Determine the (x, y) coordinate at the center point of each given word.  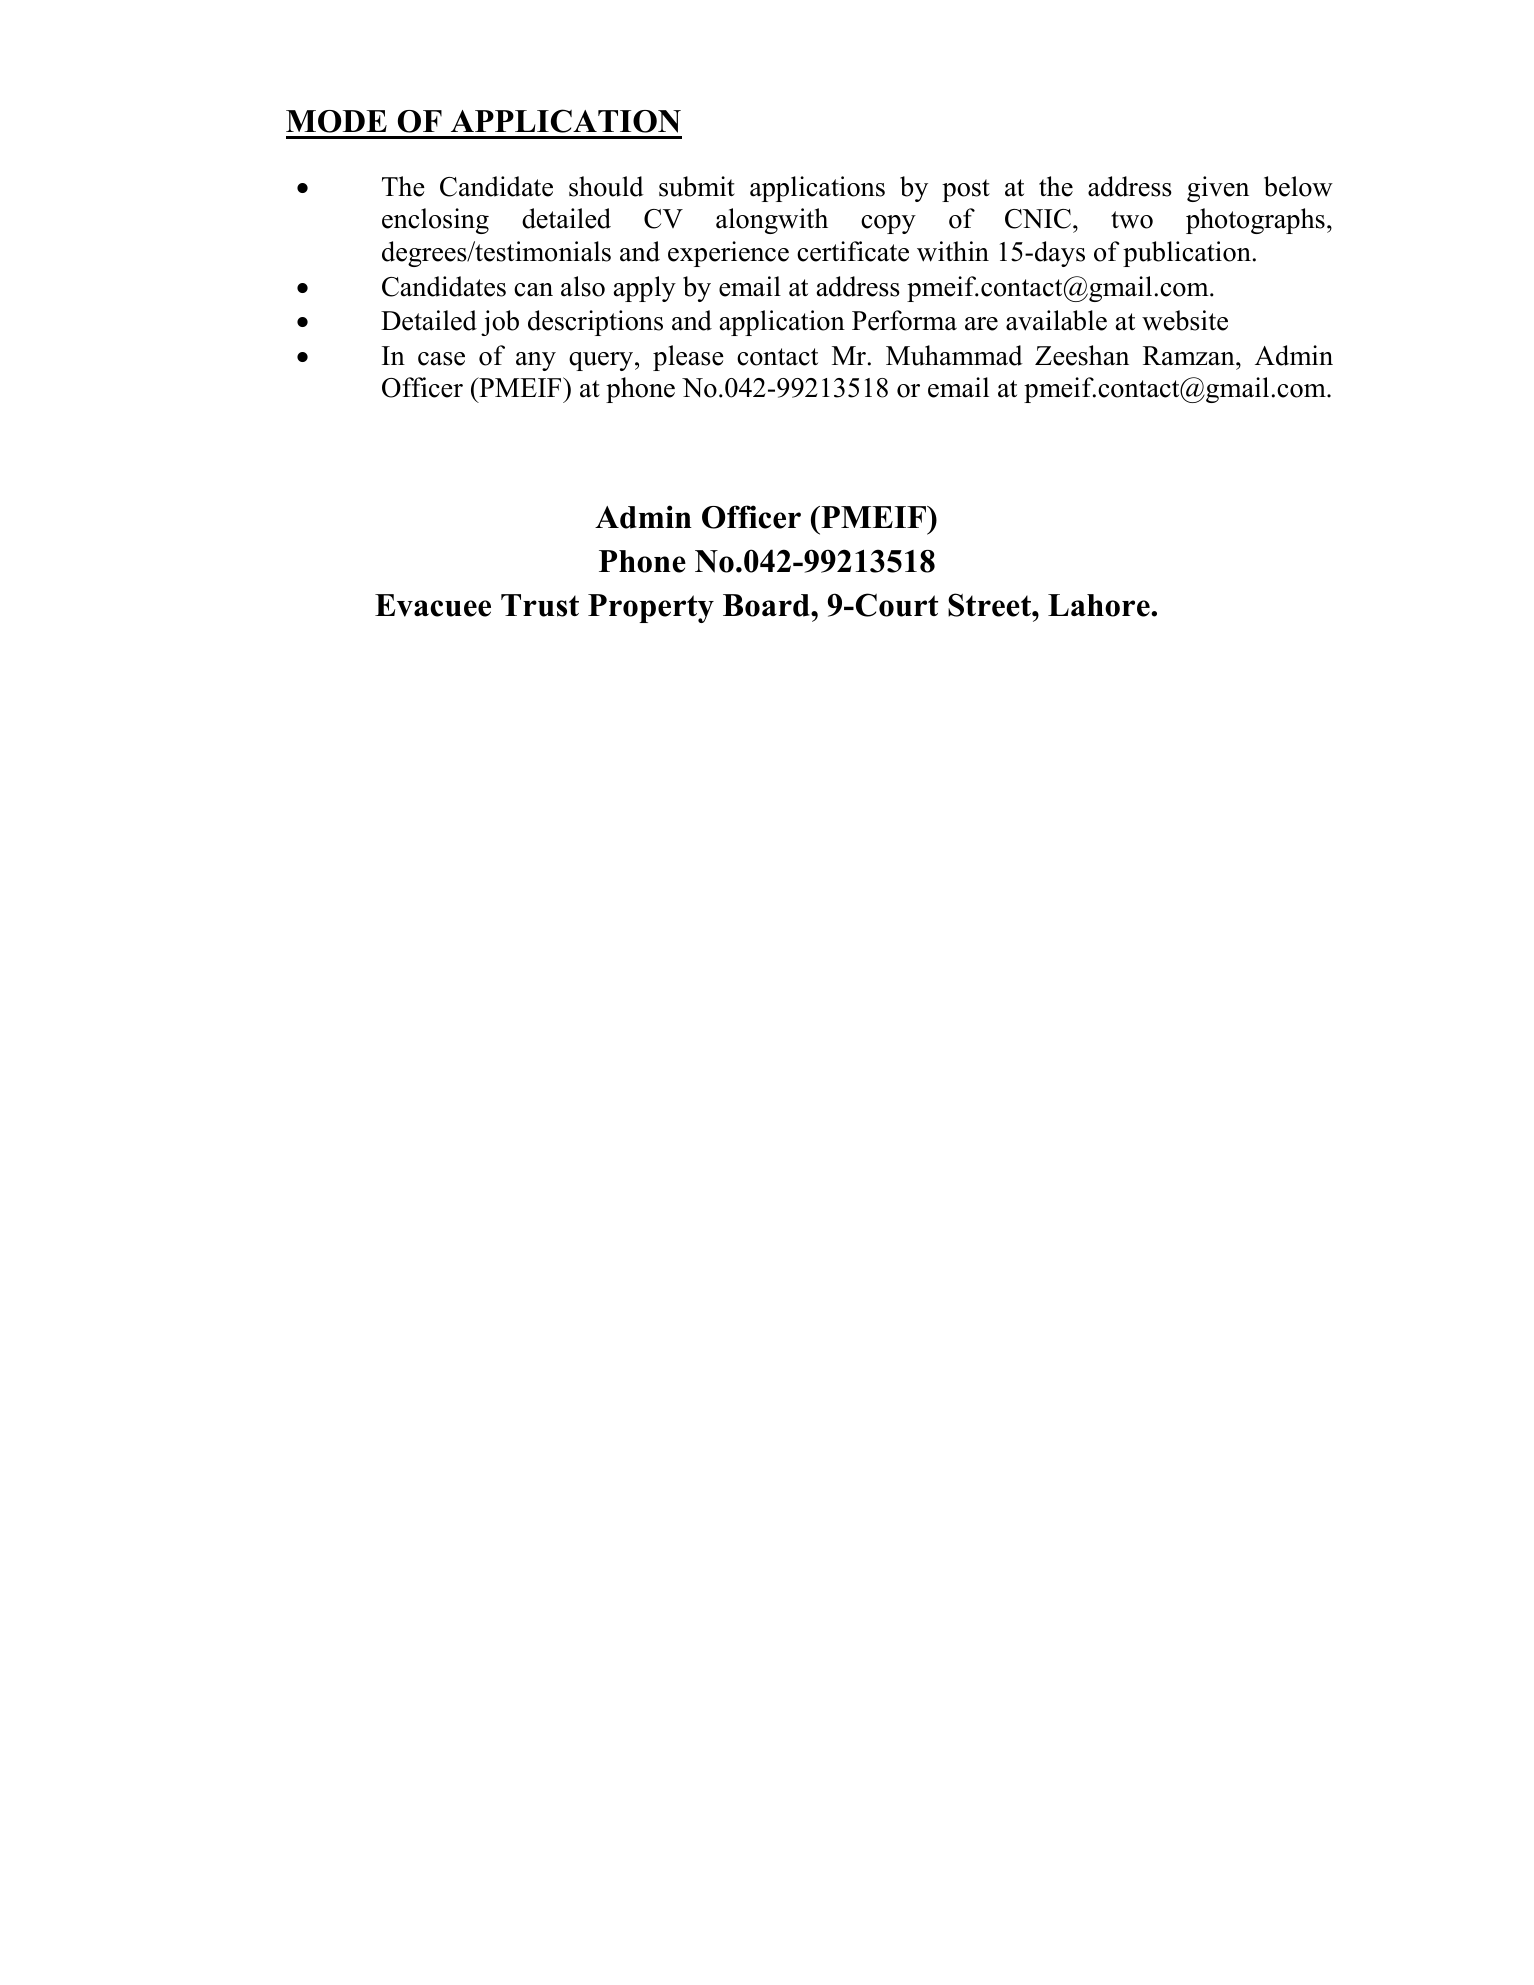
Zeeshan (1082, 355)
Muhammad (954, 355)
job (500, 323)
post (966, 190)
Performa (904, 320)
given (1218, 189)
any (536, 361)
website (1185, 320)
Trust (540, 605)
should (606, 186)
